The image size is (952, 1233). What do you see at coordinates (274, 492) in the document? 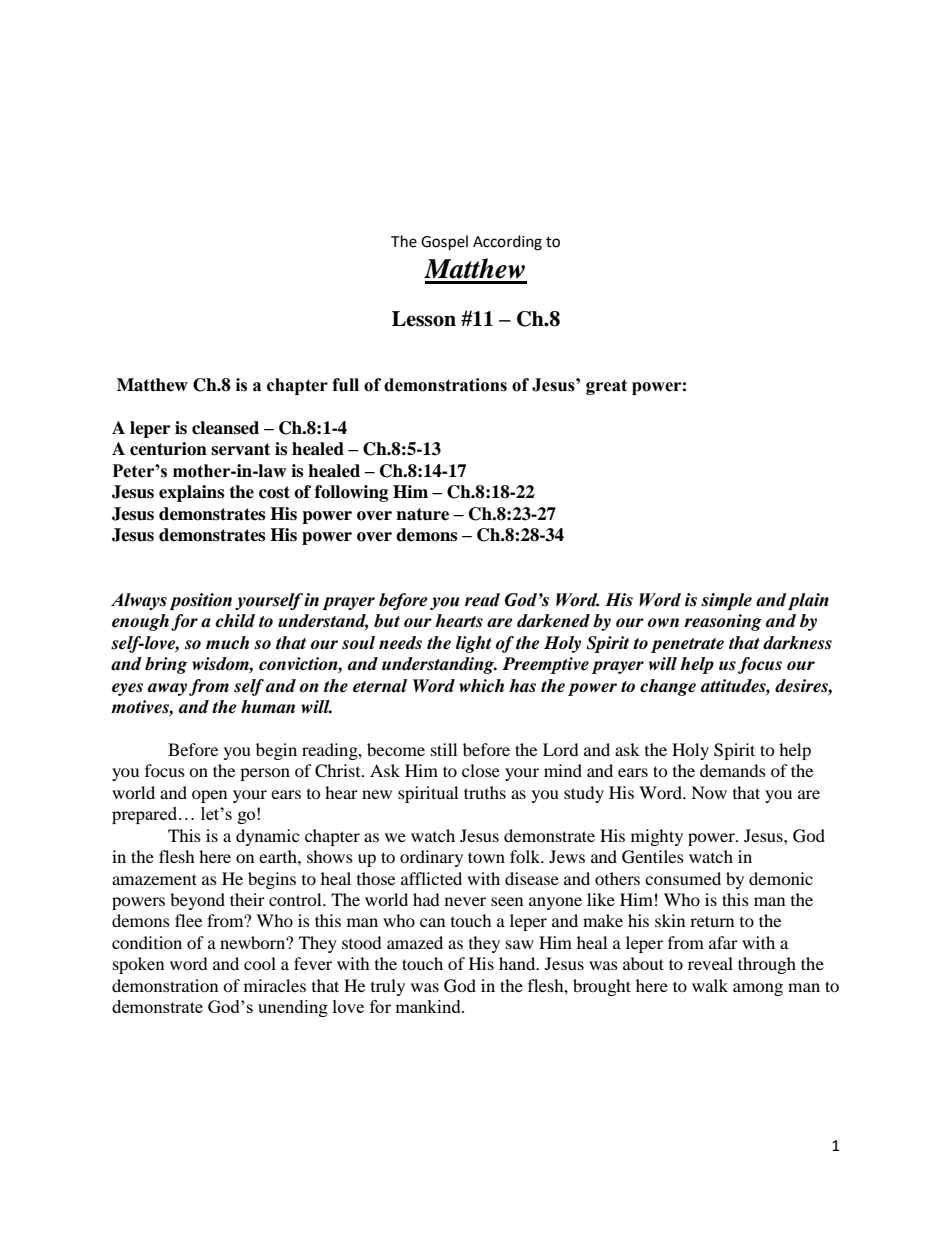
I see `cost` at bounding box center [274, 492].
